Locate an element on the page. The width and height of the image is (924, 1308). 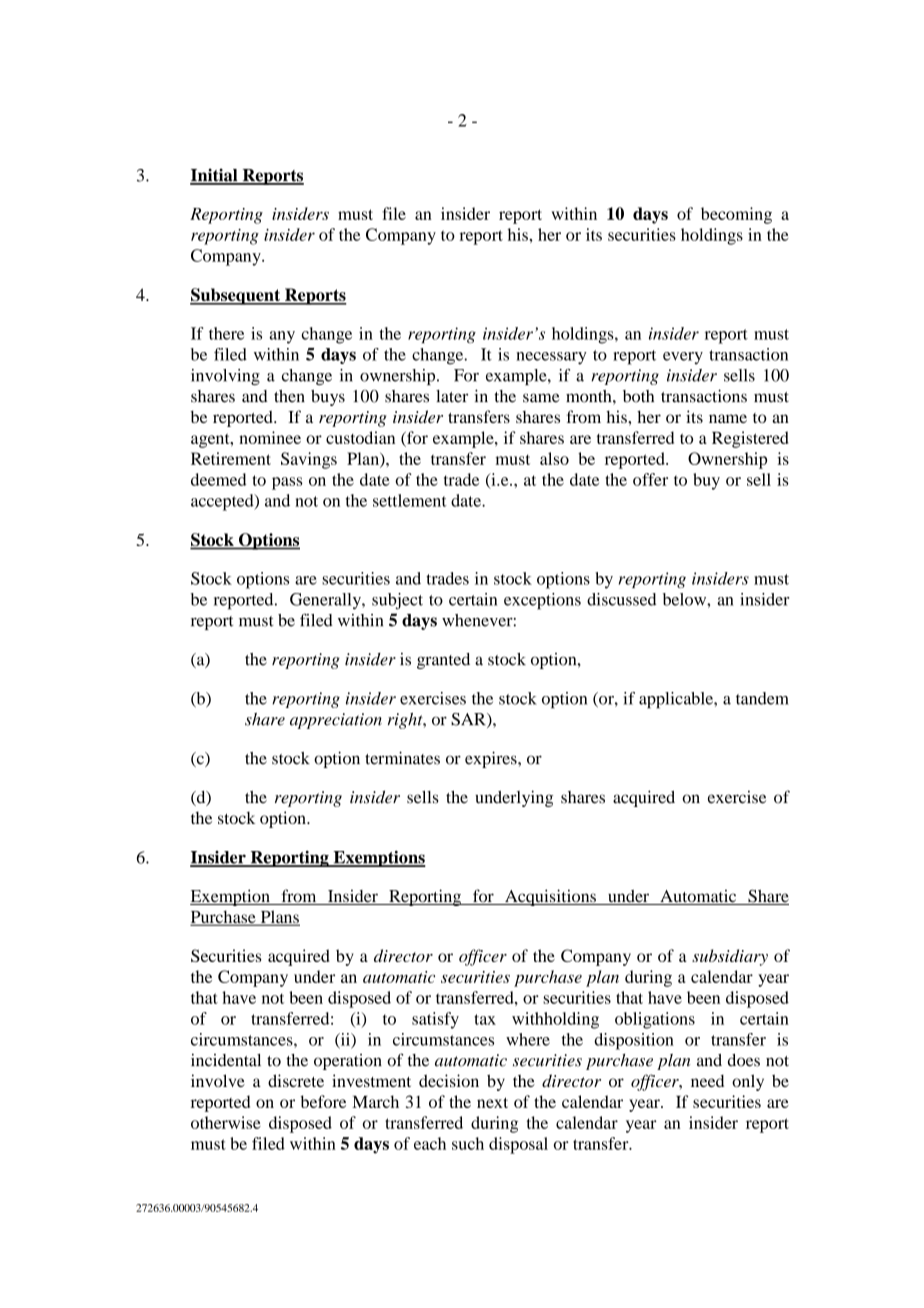
becoming is located at coordinates (736, 215).
